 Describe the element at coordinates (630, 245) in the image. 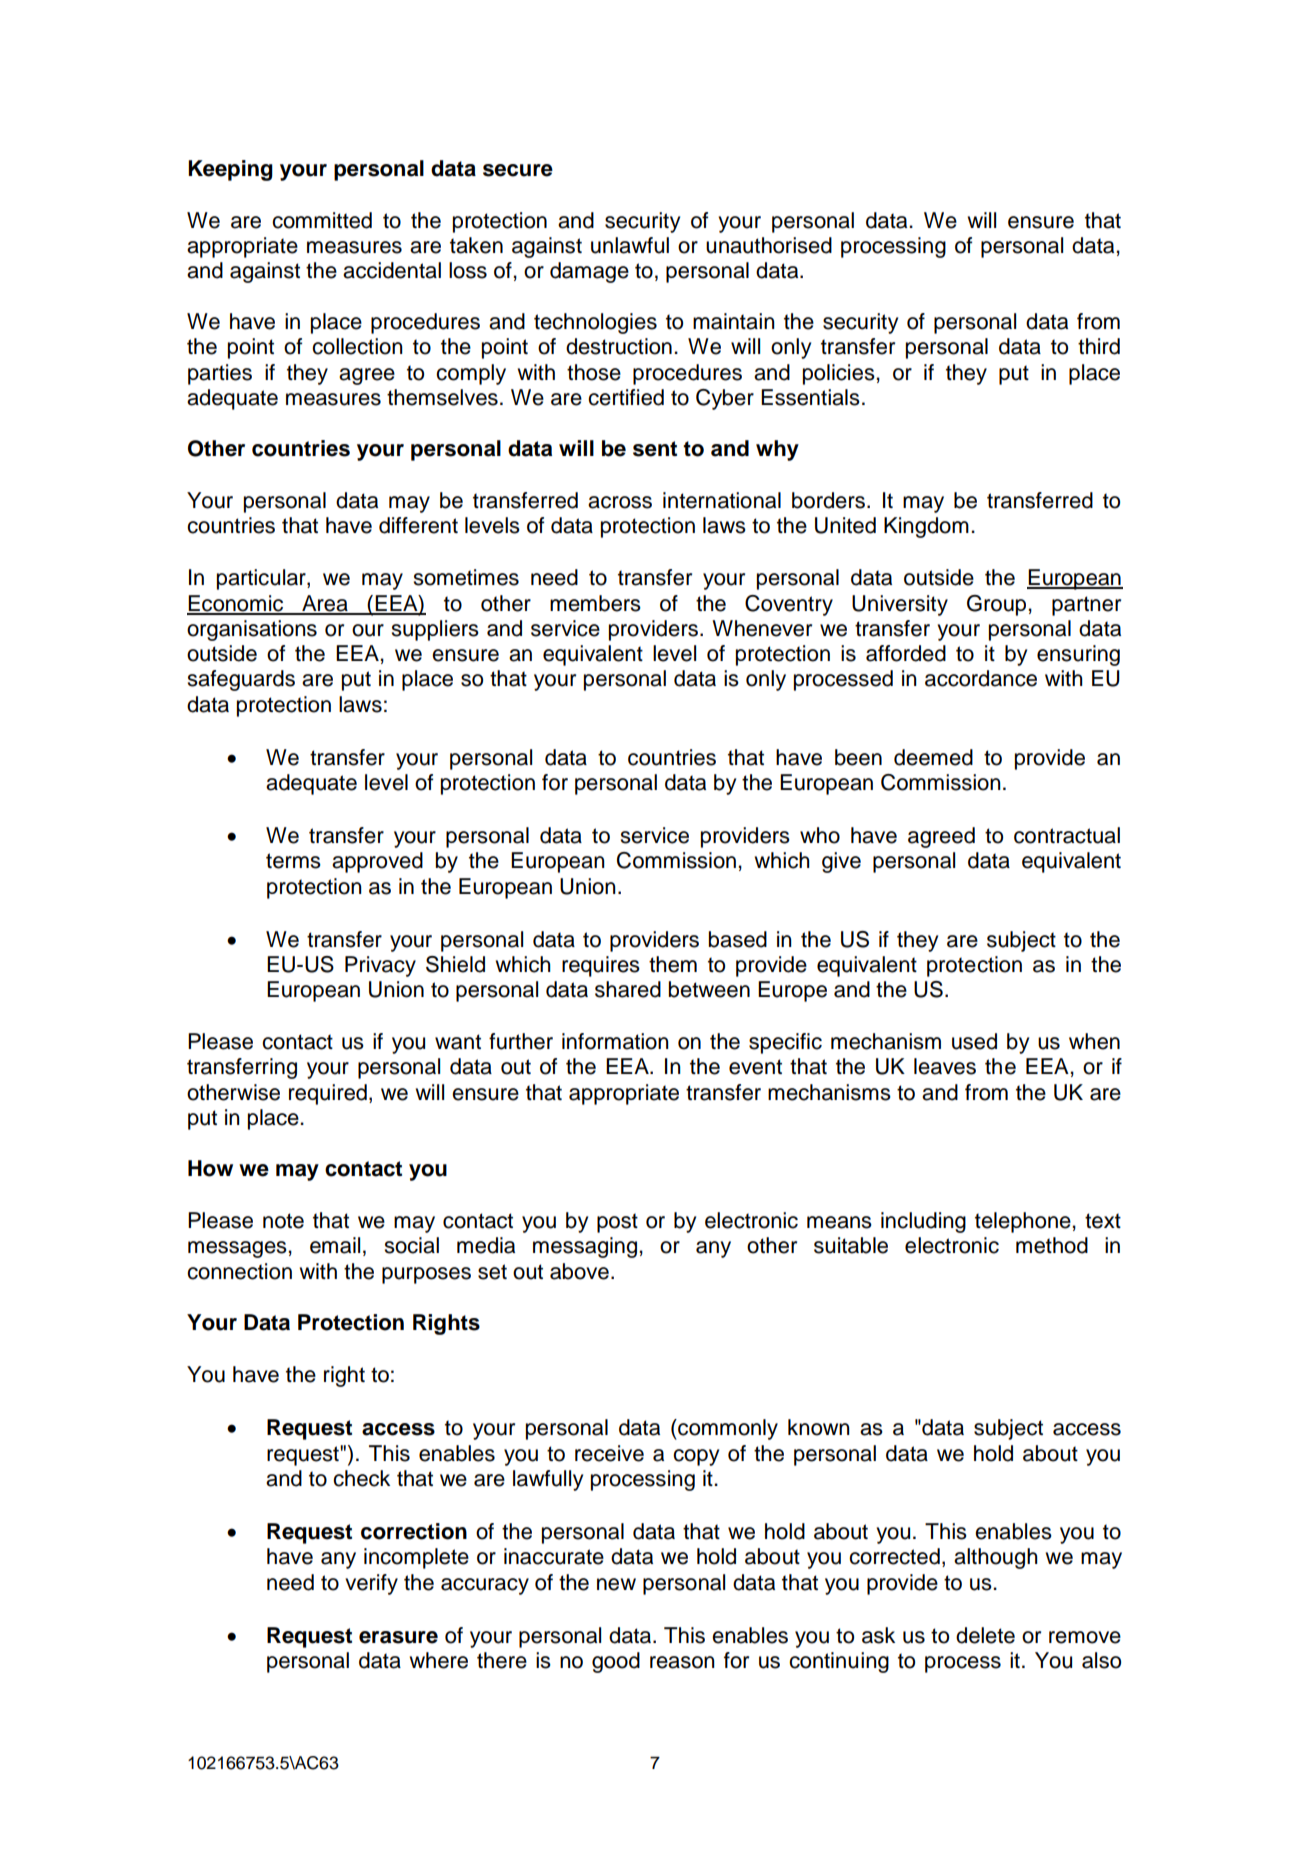

I see `unlawful` at that location.
